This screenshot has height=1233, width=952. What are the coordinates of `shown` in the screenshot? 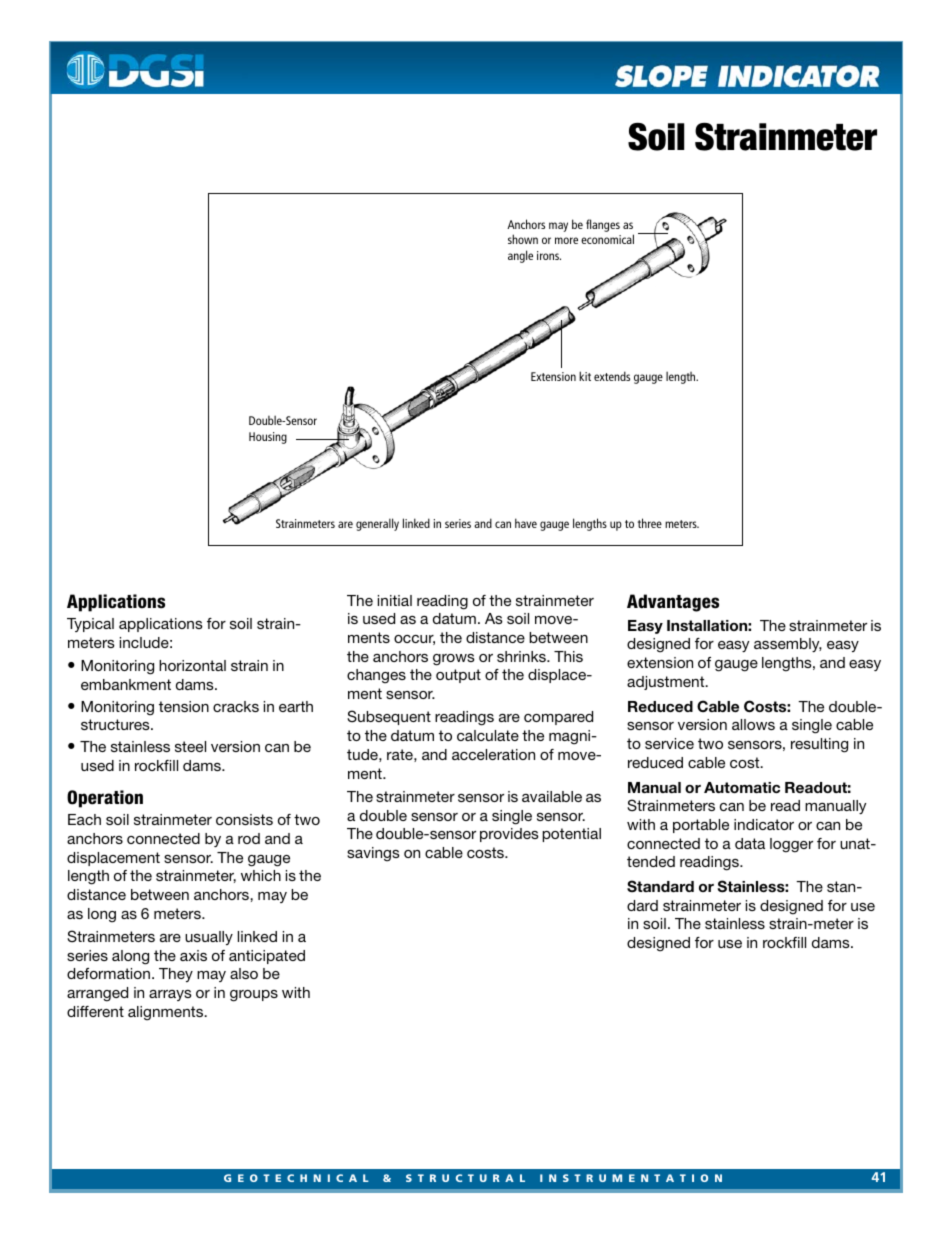 It's located at (523, 239).
